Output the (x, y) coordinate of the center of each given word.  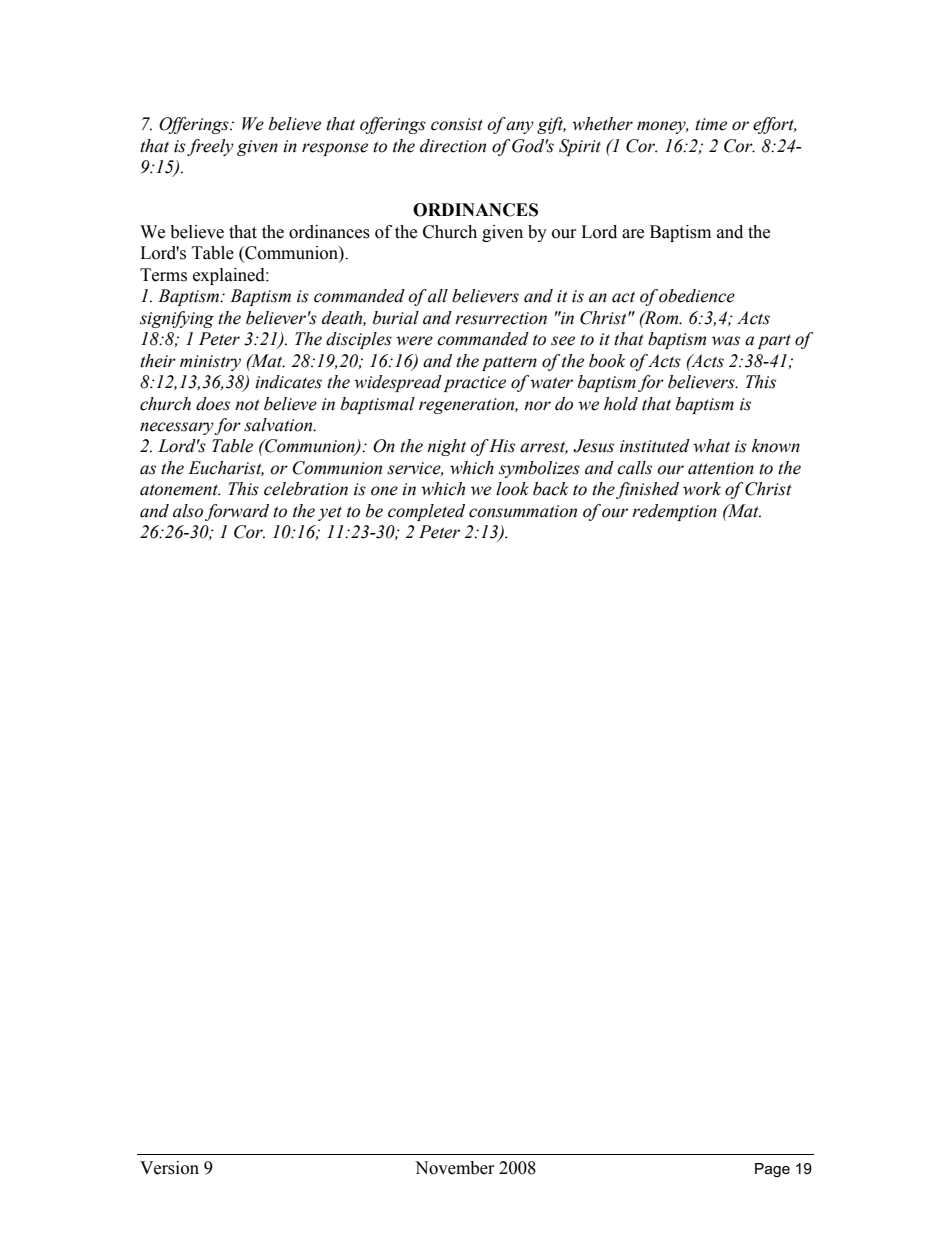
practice (474, 384)
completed (426, 512)
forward (237, 512)
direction (453, 146)
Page (772, 1170)
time (711, 124)
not (247, 405)
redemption (674, 512)
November (455, 1168)
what (711, 446)
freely (210, 147)
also (188, 511)
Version (169, 1168)
